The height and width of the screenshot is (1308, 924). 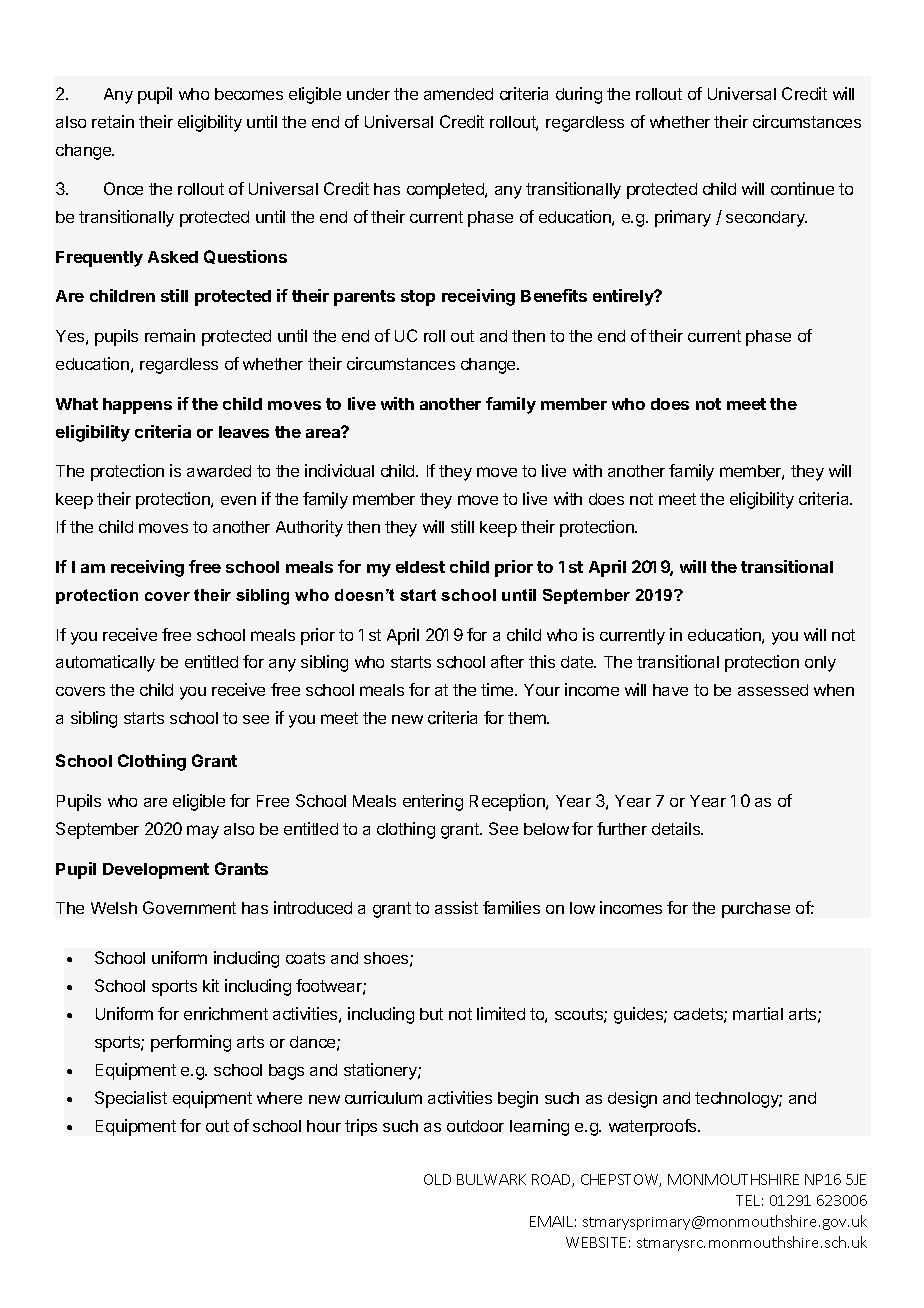 I want to click on awarded, so click(x=219, y=471).
